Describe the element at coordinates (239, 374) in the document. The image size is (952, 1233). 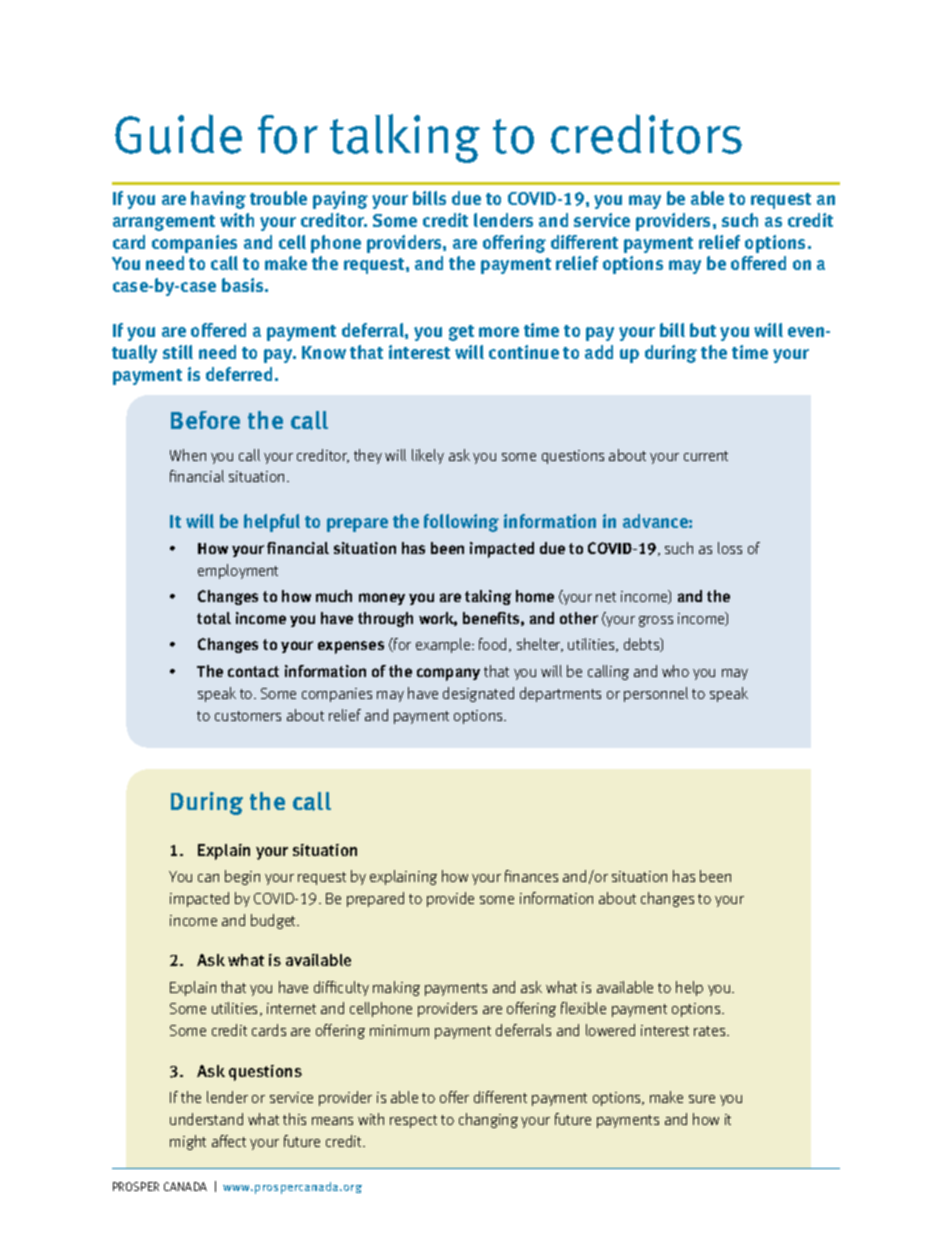
I see `deferred` at that location.
